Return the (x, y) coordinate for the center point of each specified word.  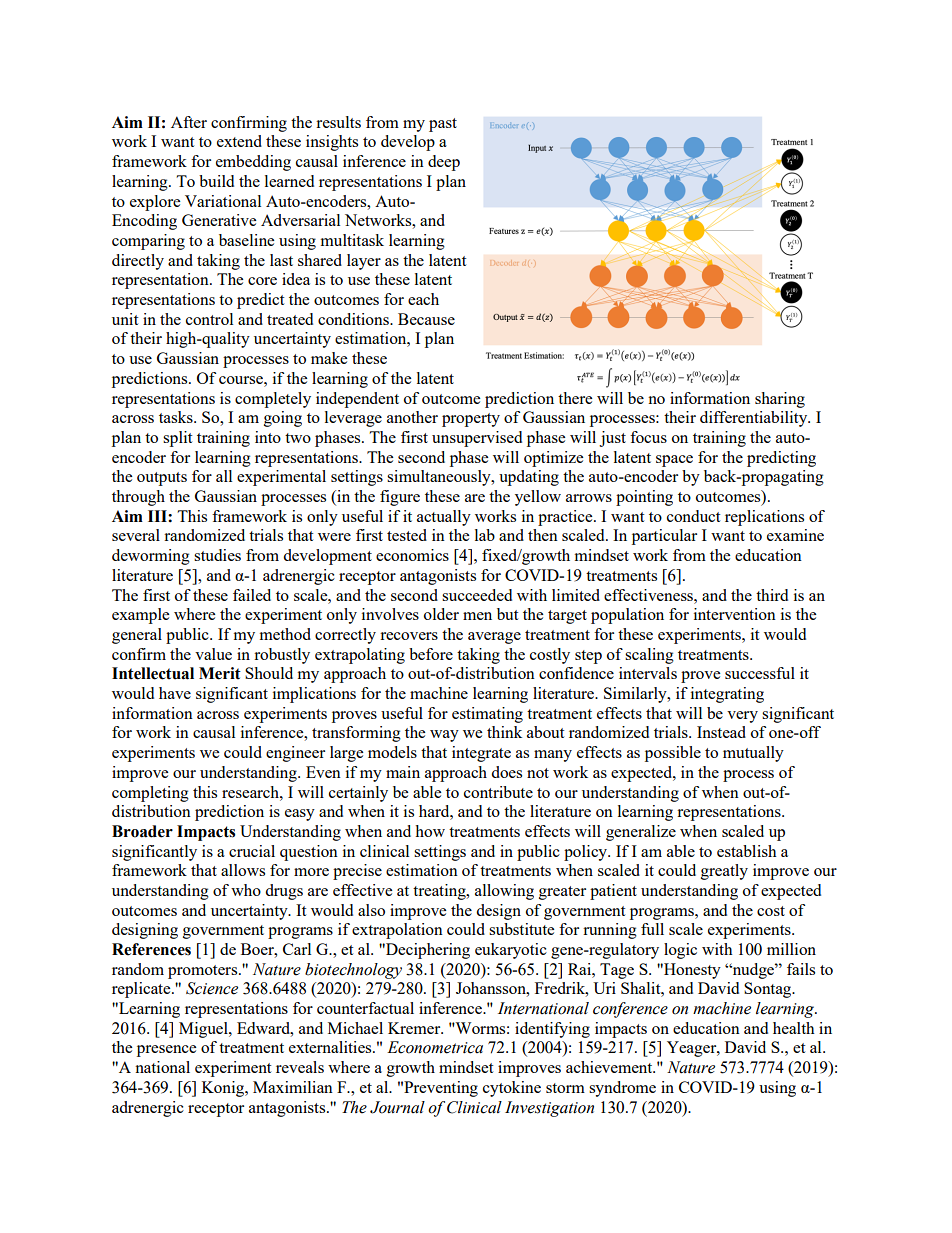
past (443, 125)
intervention (735, 614)
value (213, 654)
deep (444, 163)
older (441, 614)
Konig (224, 1089)
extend (239, 141)
